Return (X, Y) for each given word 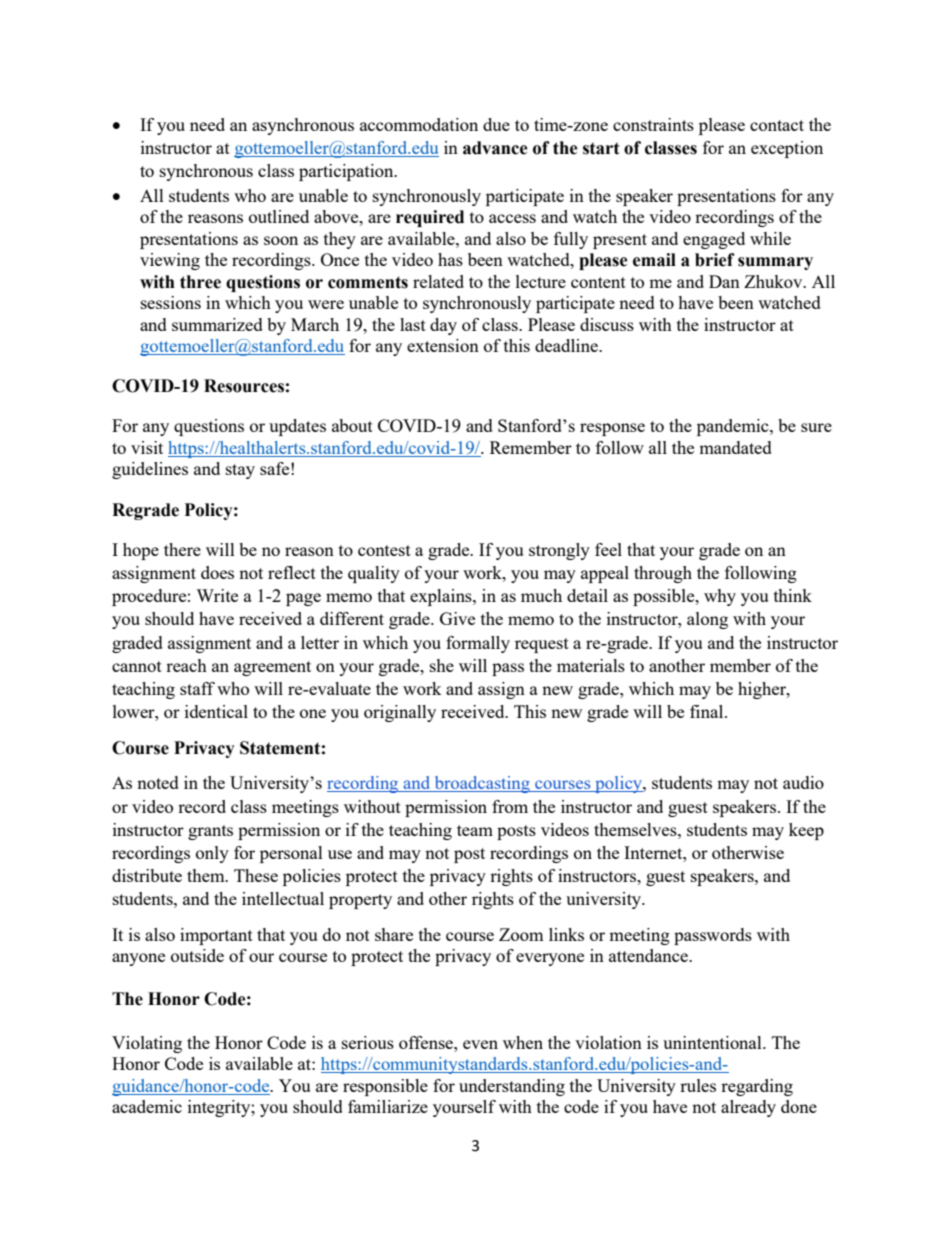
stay (240, 471)
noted (158, 782)
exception (787, 149)
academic (147, 1106)
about (352, 425)
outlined (279, 216)
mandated (735, 447)
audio (803, 782)
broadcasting (482, 784)
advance (495, 148)
